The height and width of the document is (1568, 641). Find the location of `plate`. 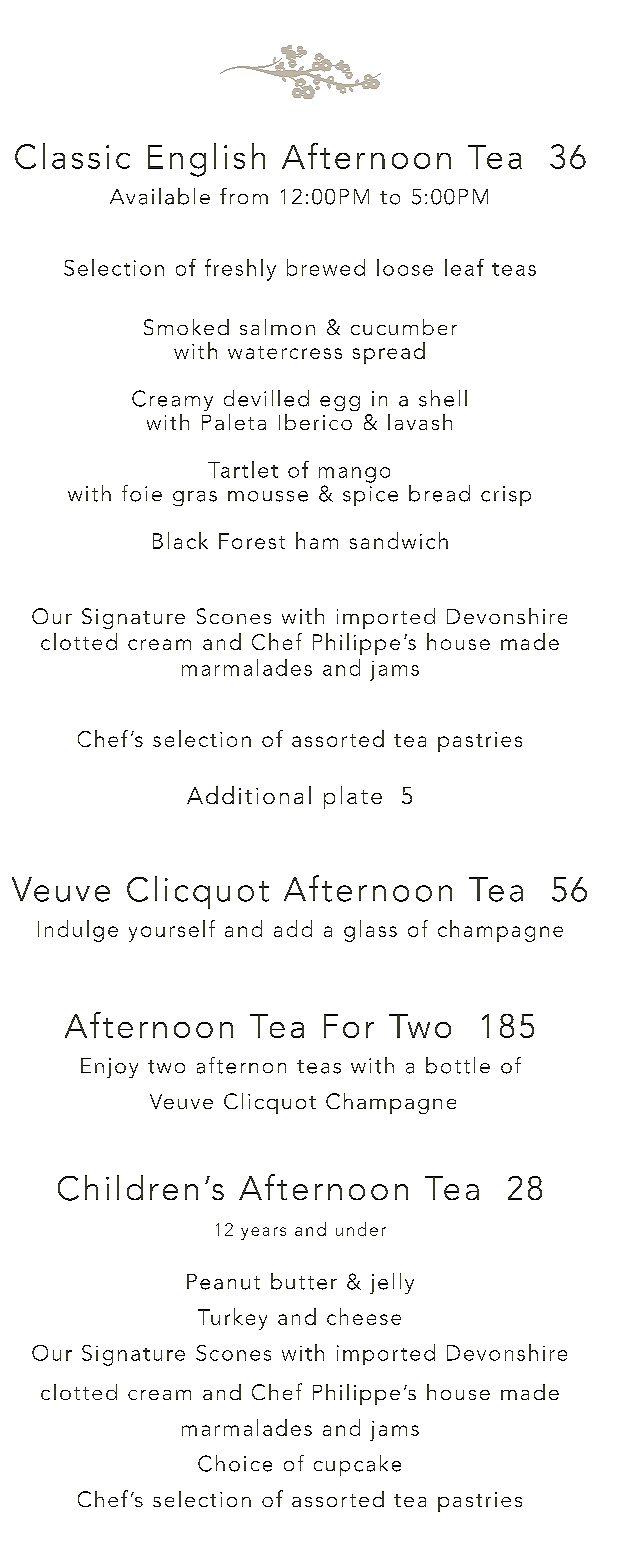

plate is located at coordinates (353, 797).
